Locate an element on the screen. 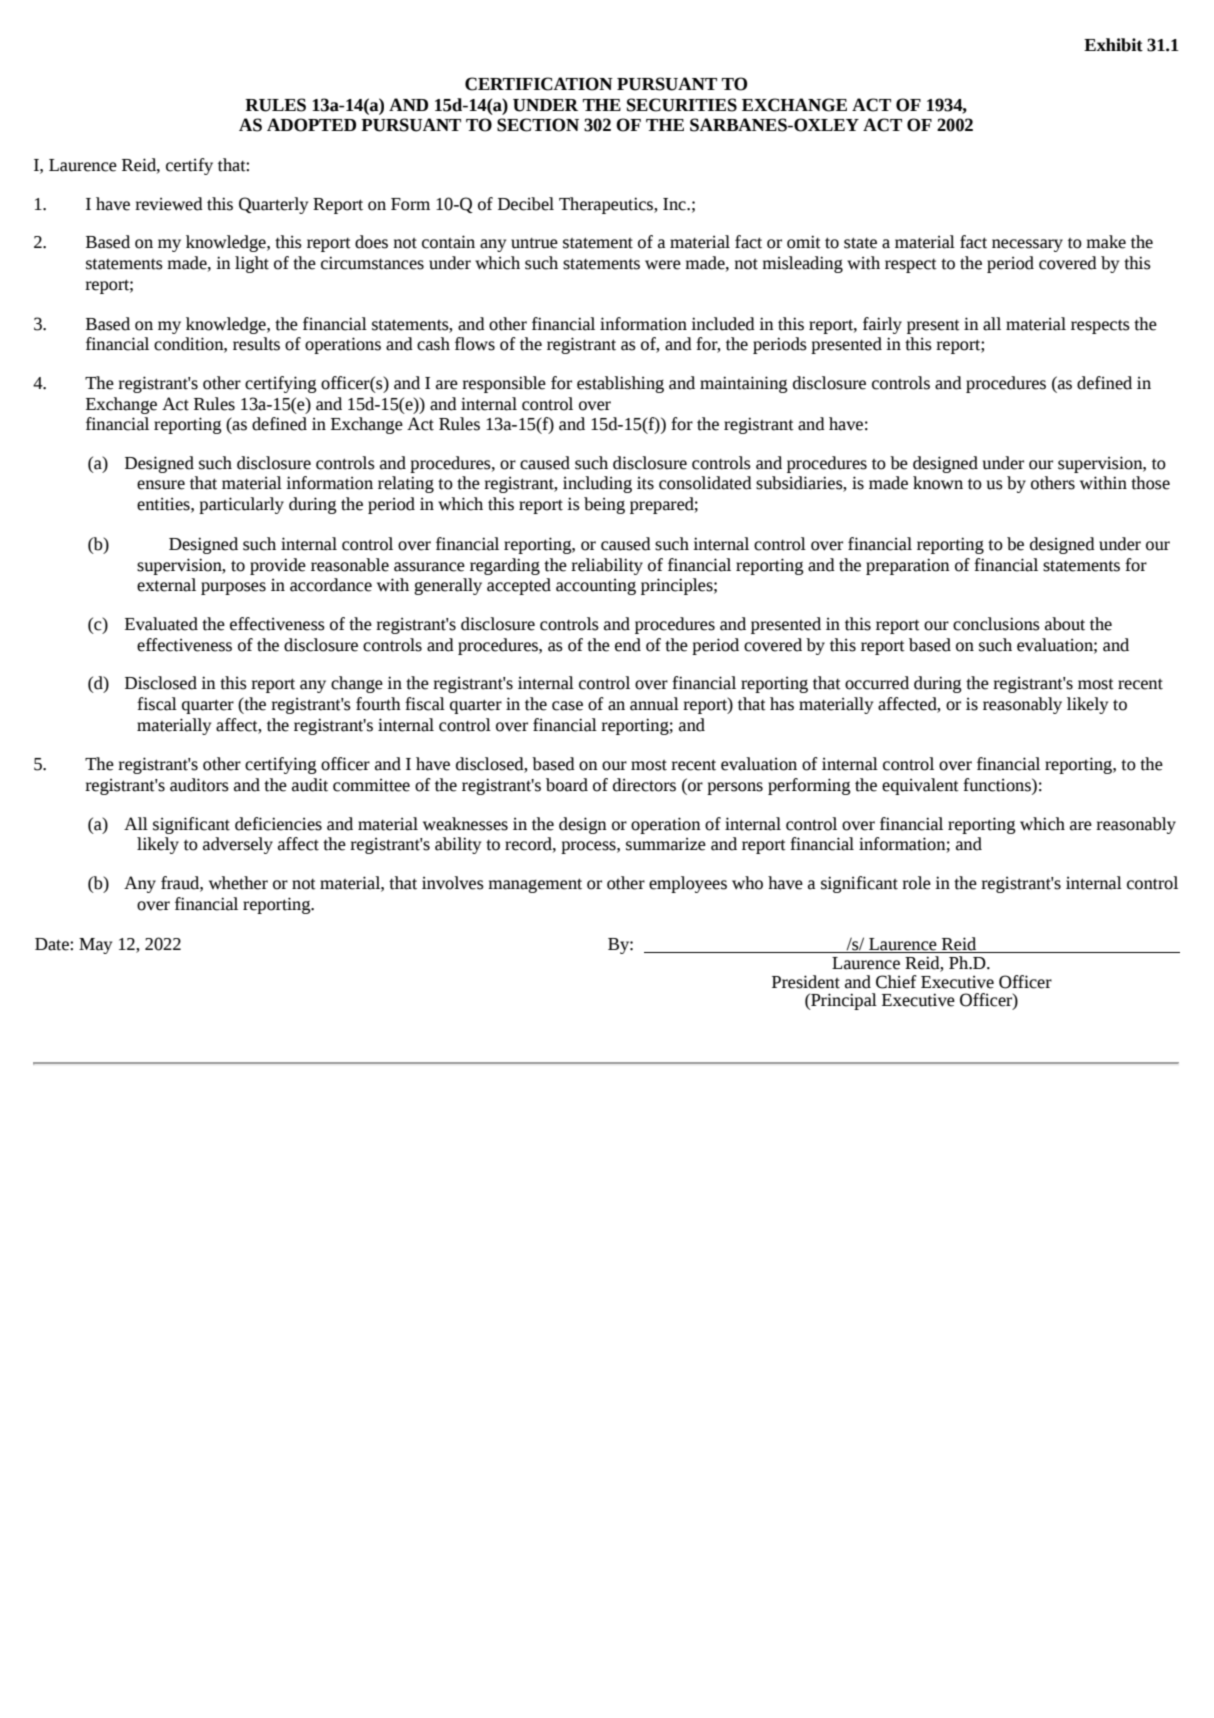 This screenshot has height=1718, width=1214. Exhibit is located at coordinates (1113, 45).
